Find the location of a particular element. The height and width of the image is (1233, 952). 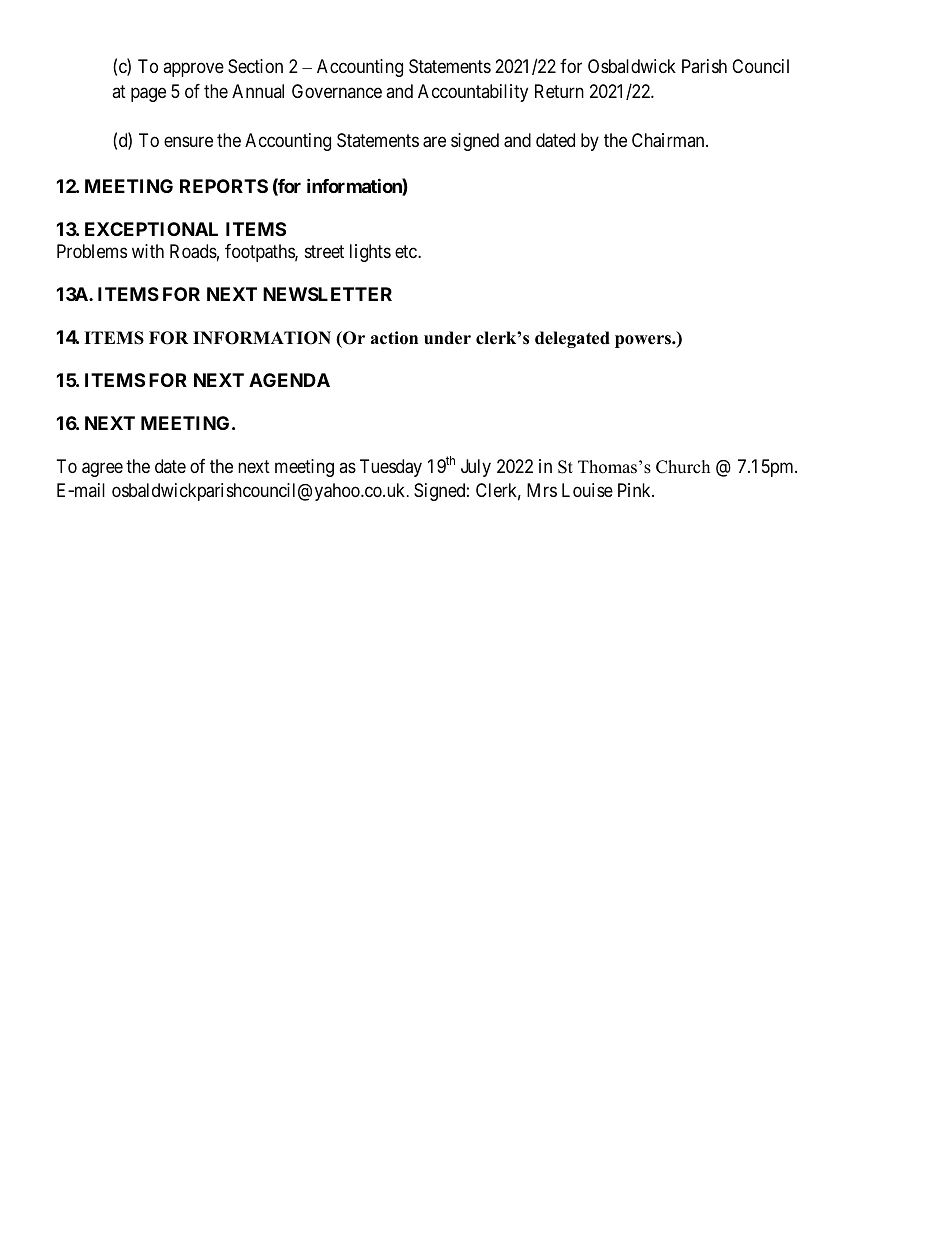

AGENDA is located at coordinates (289, 380).
